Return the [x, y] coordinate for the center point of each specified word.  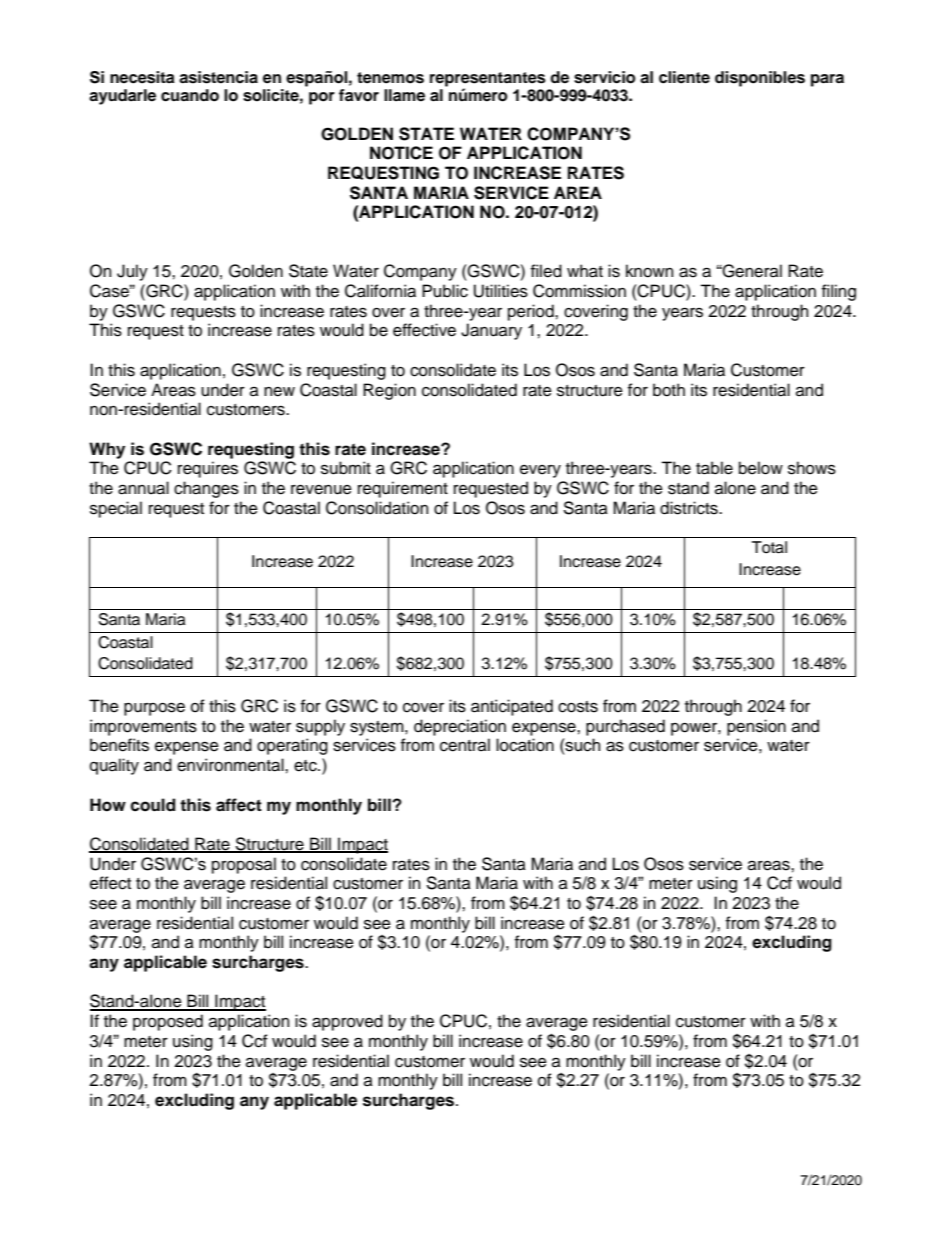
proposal [244, 865]
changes [206, 489]
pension [756, 727]
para [827, 80]
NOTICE [401, 153]
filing [839, 292]
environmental [231, 765]
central [465, 745]
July [132, 272]
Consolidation [377, 508]
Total [769, 547]
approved [347, 1022]
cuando [190, 95]
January [491, 331]
